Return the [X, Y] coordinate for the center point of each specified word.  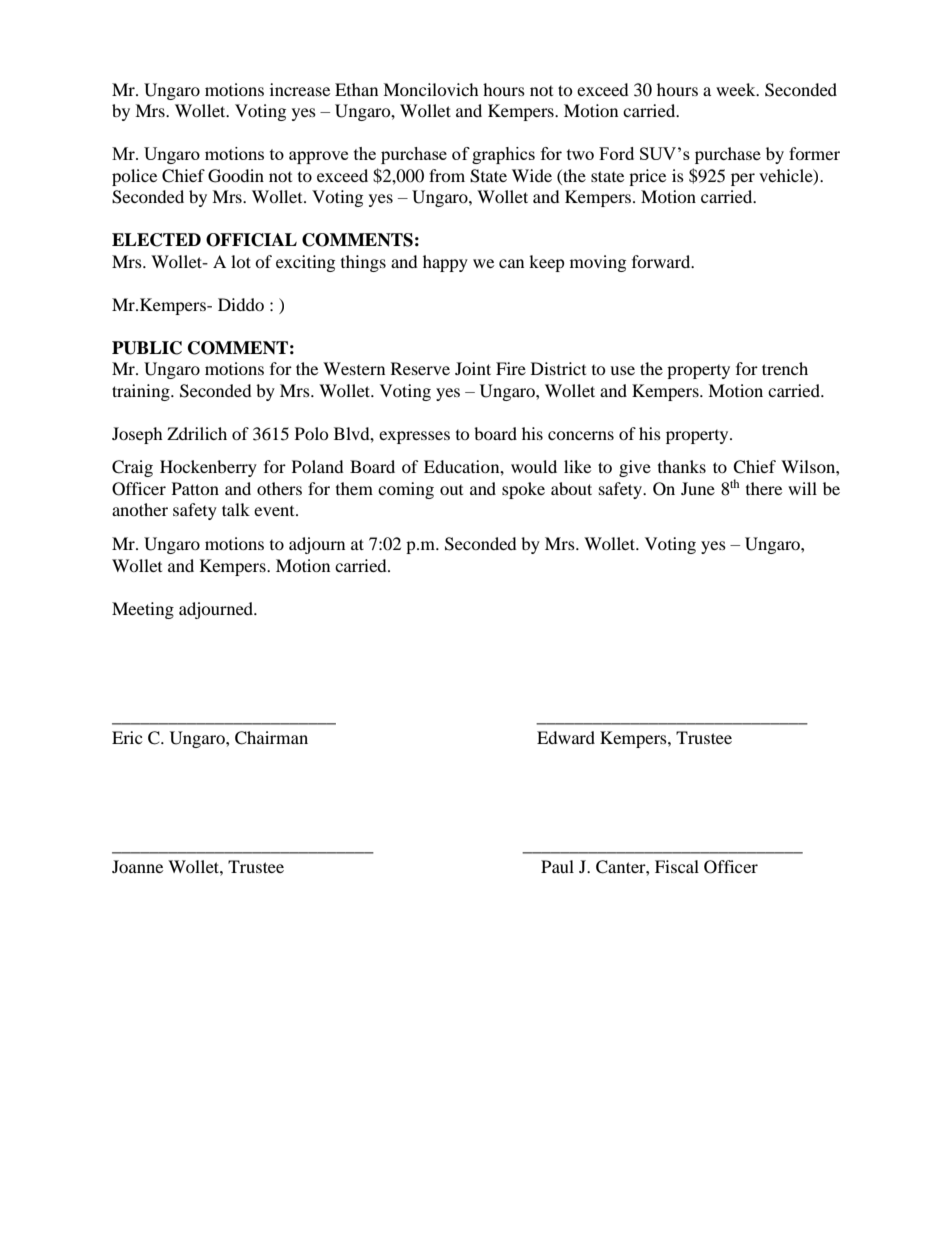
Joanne [137, 866]
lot [241, 261]
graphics [503, 155]
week [737, 89]
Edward [566, 737]
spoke [523, 490]
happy [445, 263]
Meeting [143, 610]
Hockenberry [208, 468]
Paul [557, 866]
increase [300, 89]
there [764, 488]
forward [662, 261]
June [698, 488]
